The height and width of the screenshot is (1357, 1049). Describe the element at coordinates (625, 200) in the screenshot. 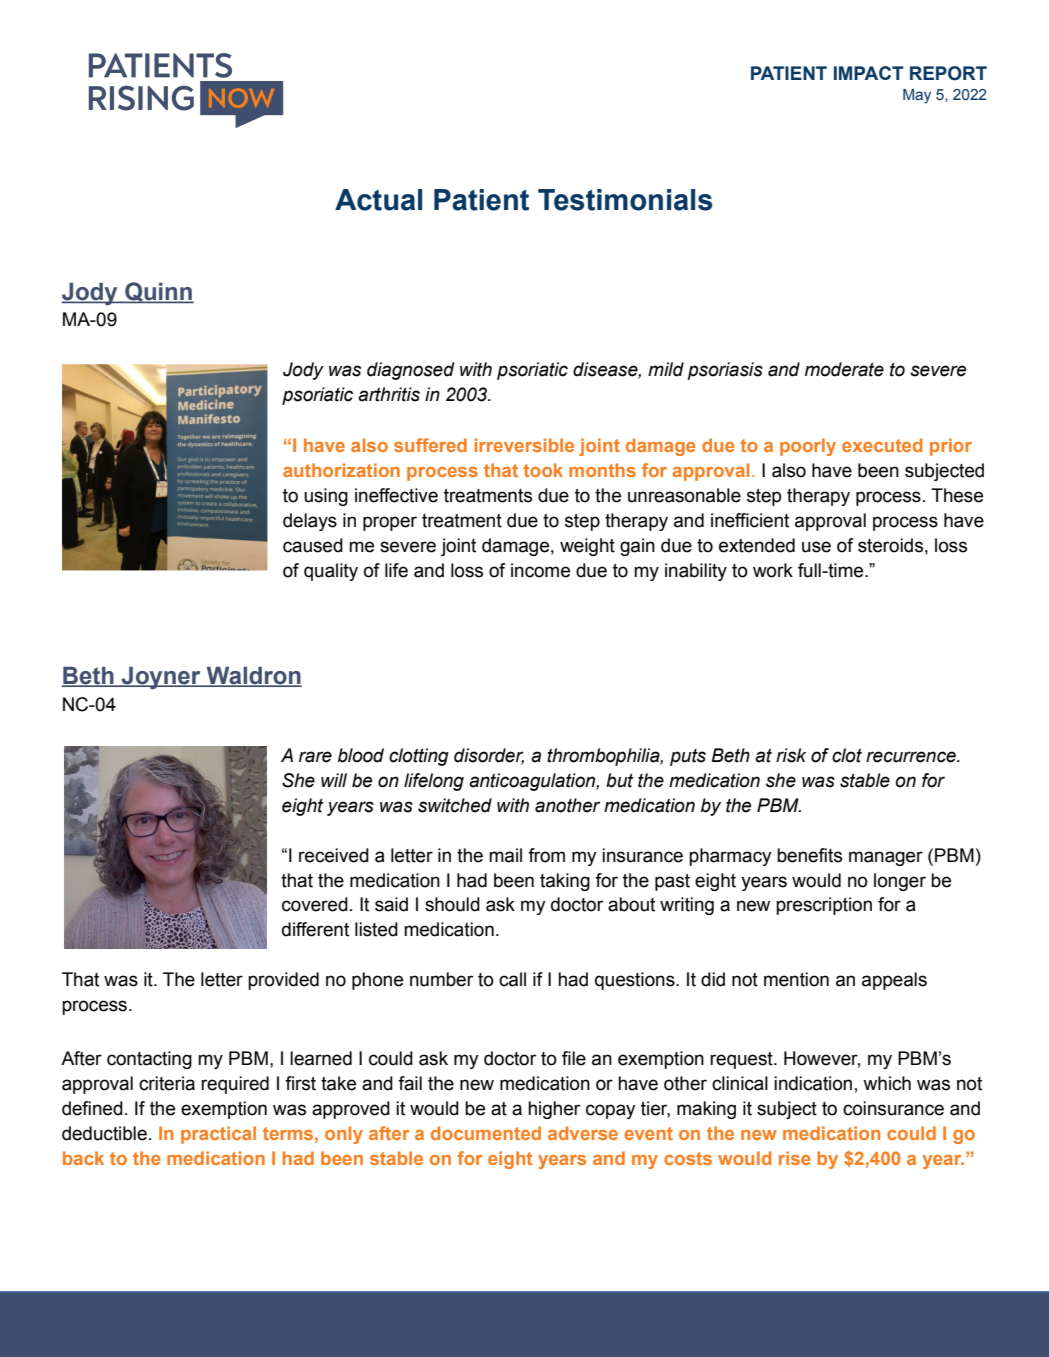

I see `Testimonials` at that location.
